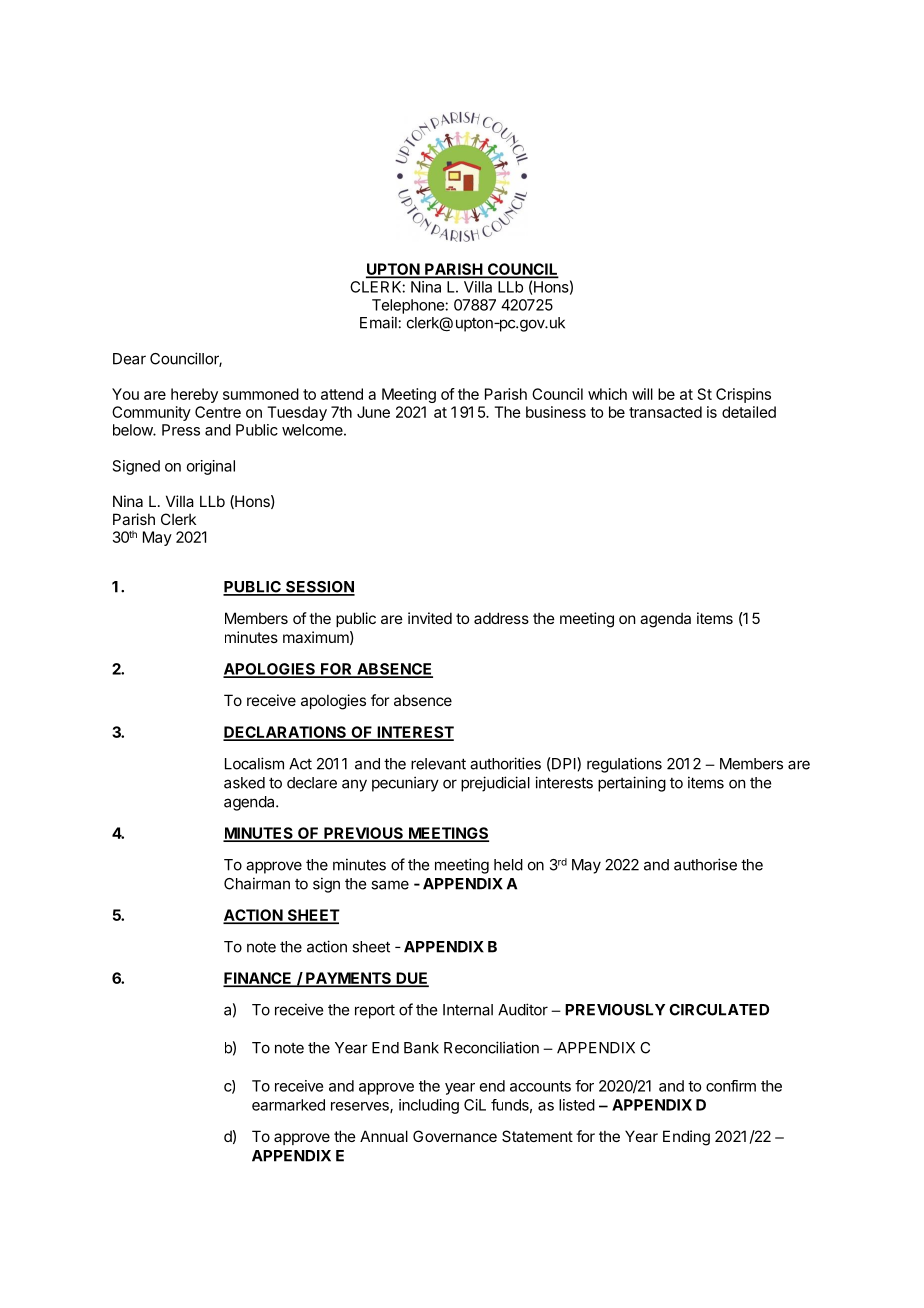 Image resolution: width=924 pixels, height=1308 pixels. Describe the element at coordinates (642, 394) in the document. I see `will` at that location.
